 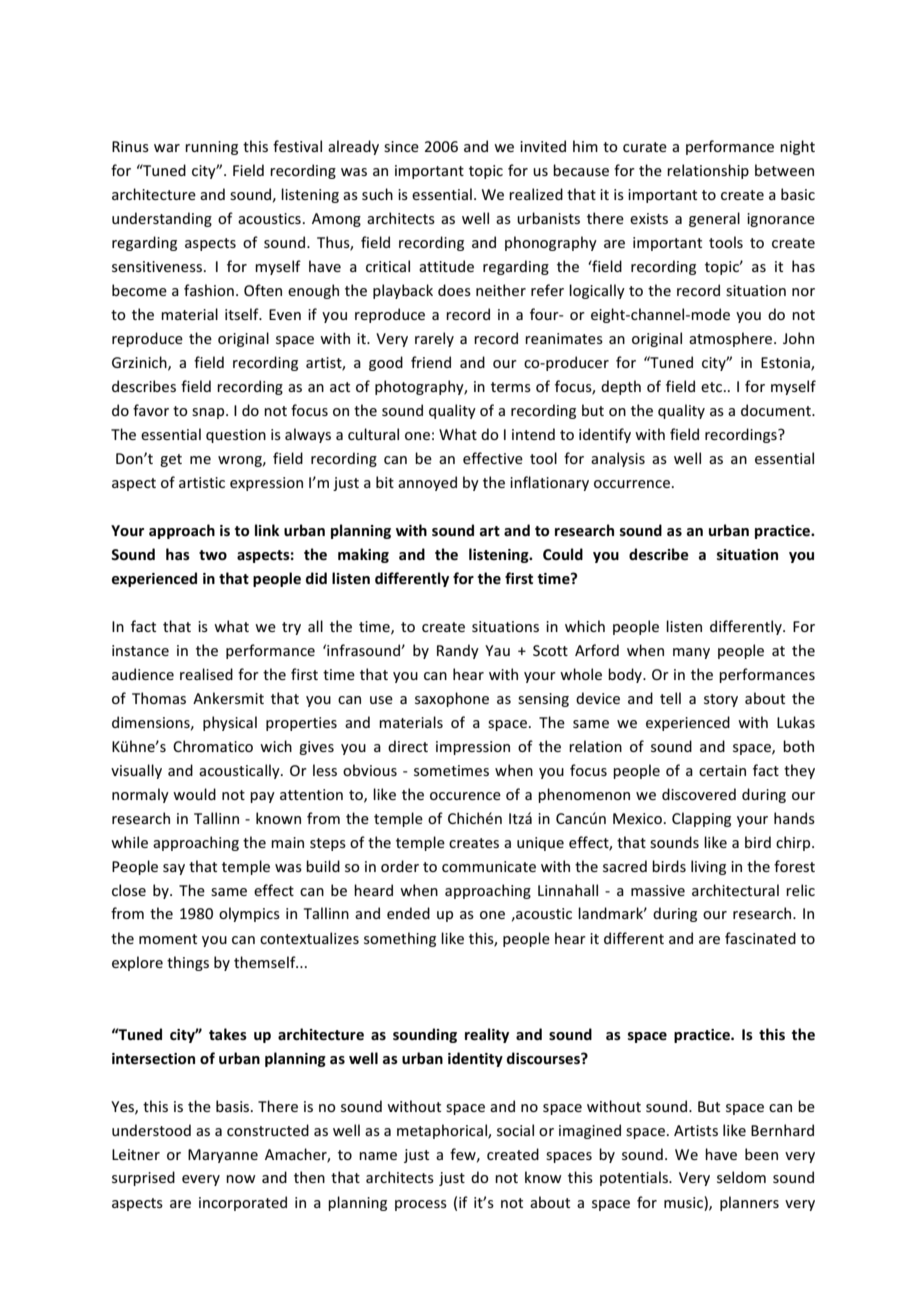 I want to click on fascinated, so click(x=760, y=938).
